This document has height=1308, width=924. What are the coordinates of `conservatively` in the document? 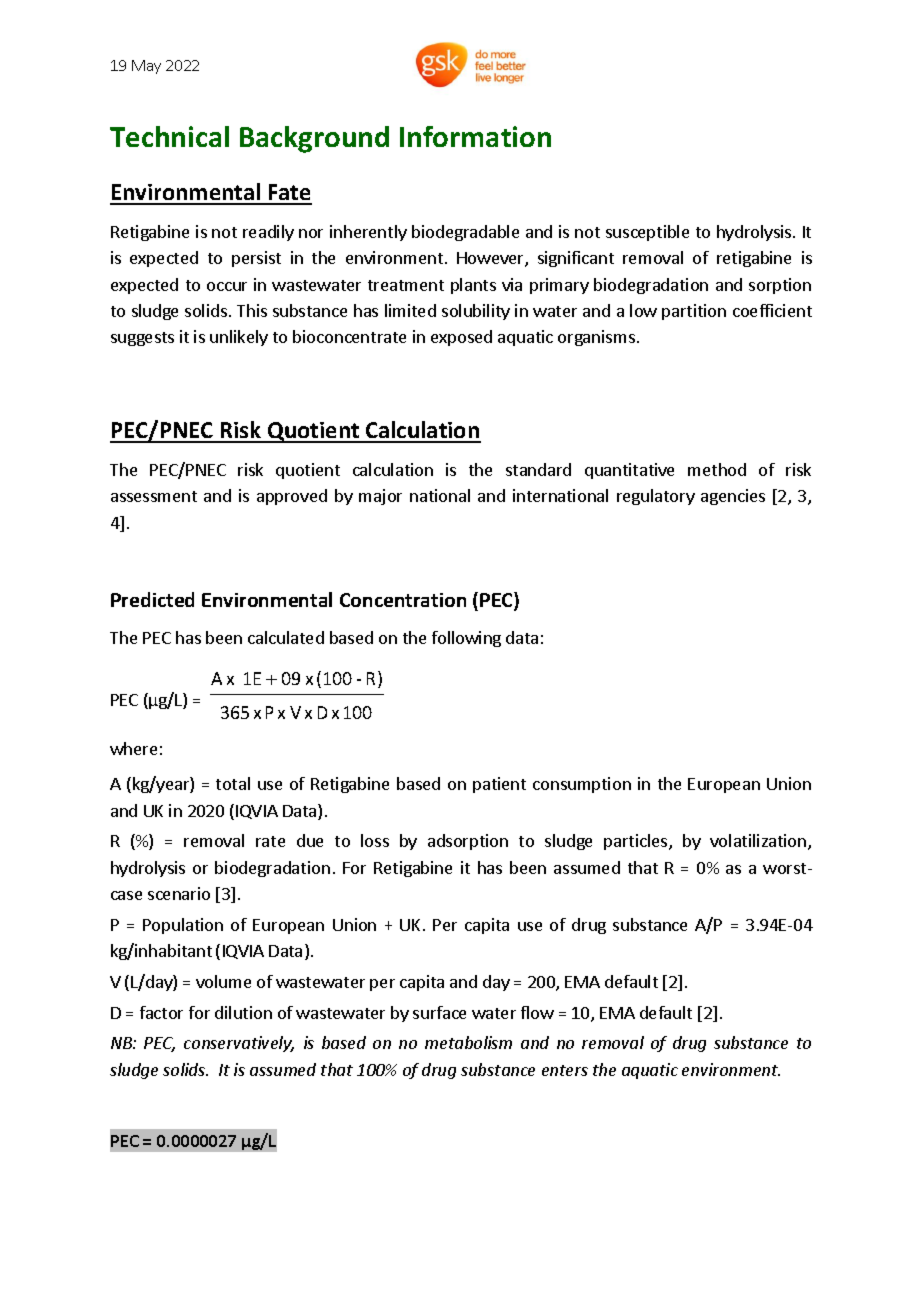 It's located at (239, 1044).
